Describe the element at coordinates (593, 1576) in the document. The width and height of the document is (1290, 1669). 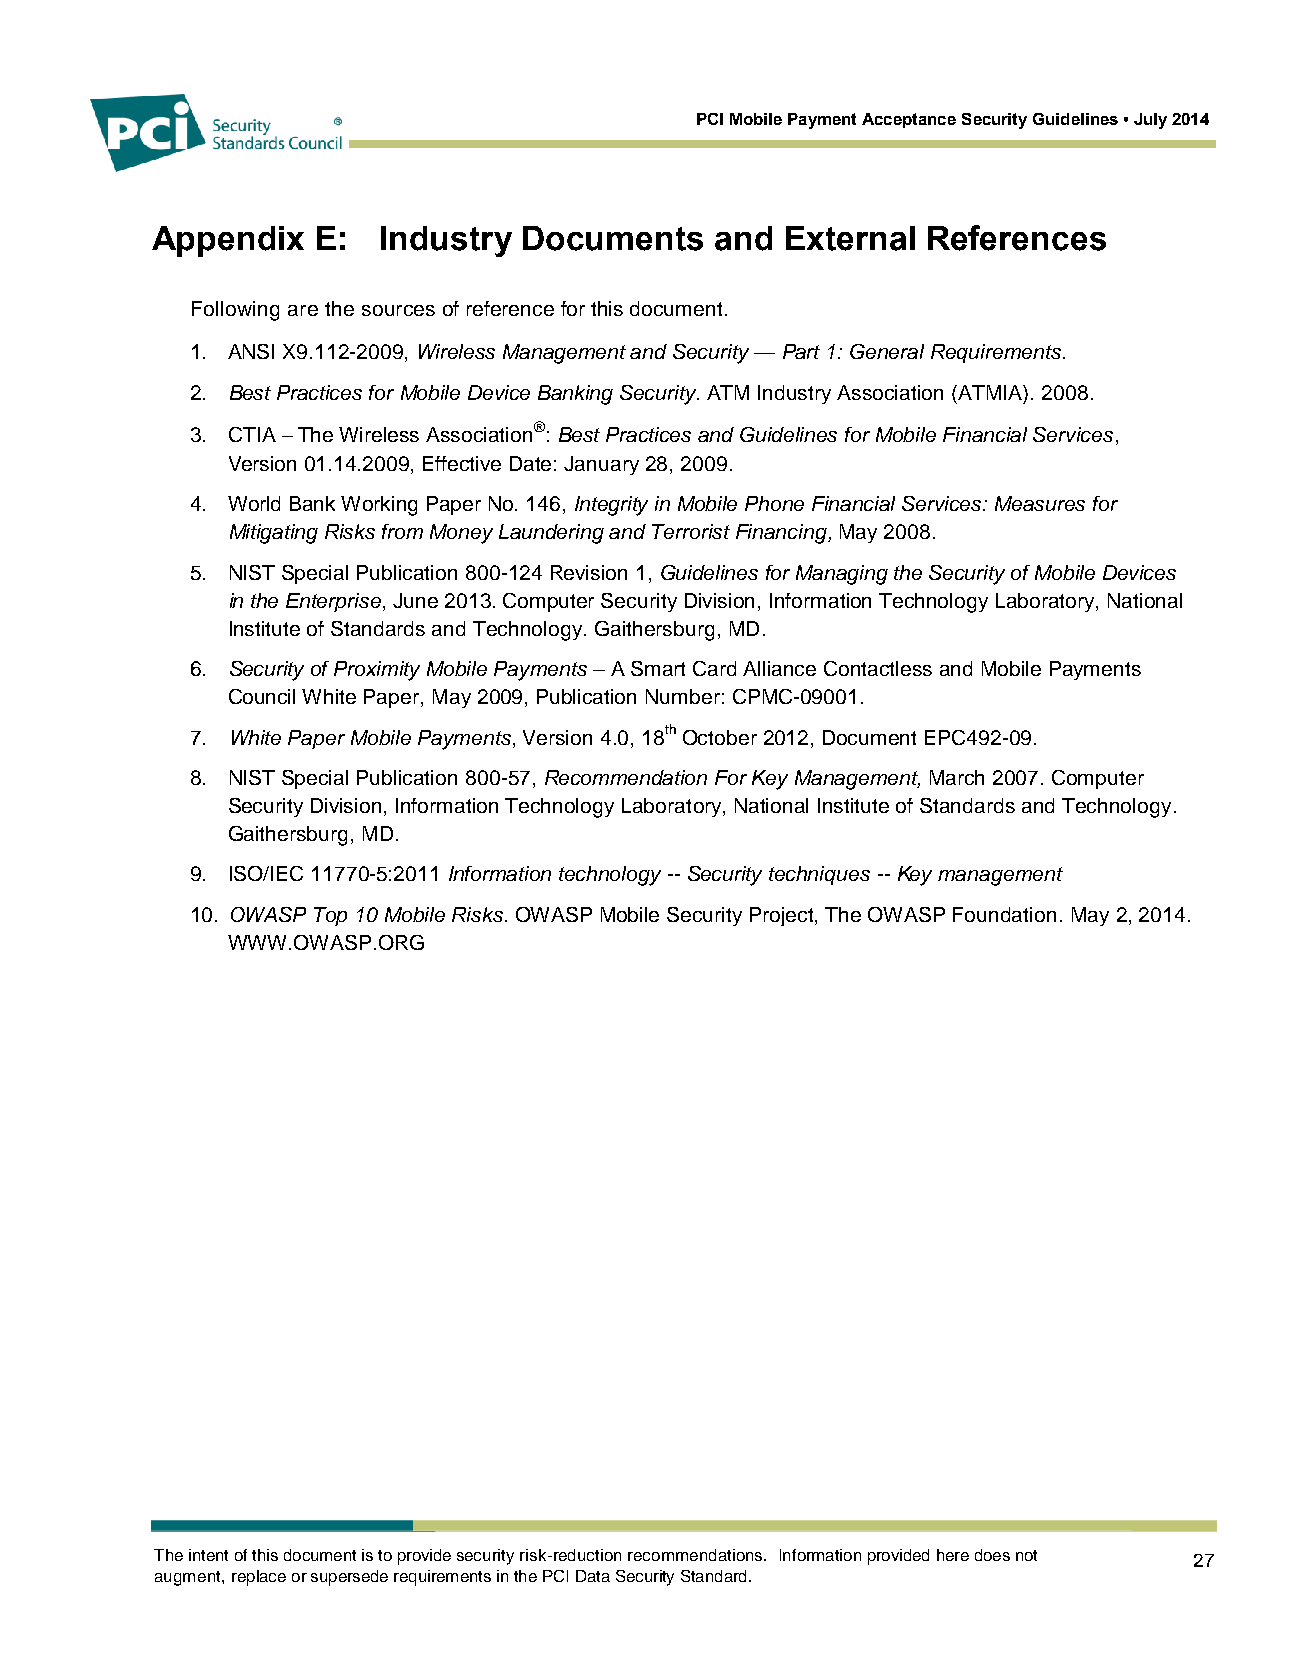
I see `Data` at that location.
